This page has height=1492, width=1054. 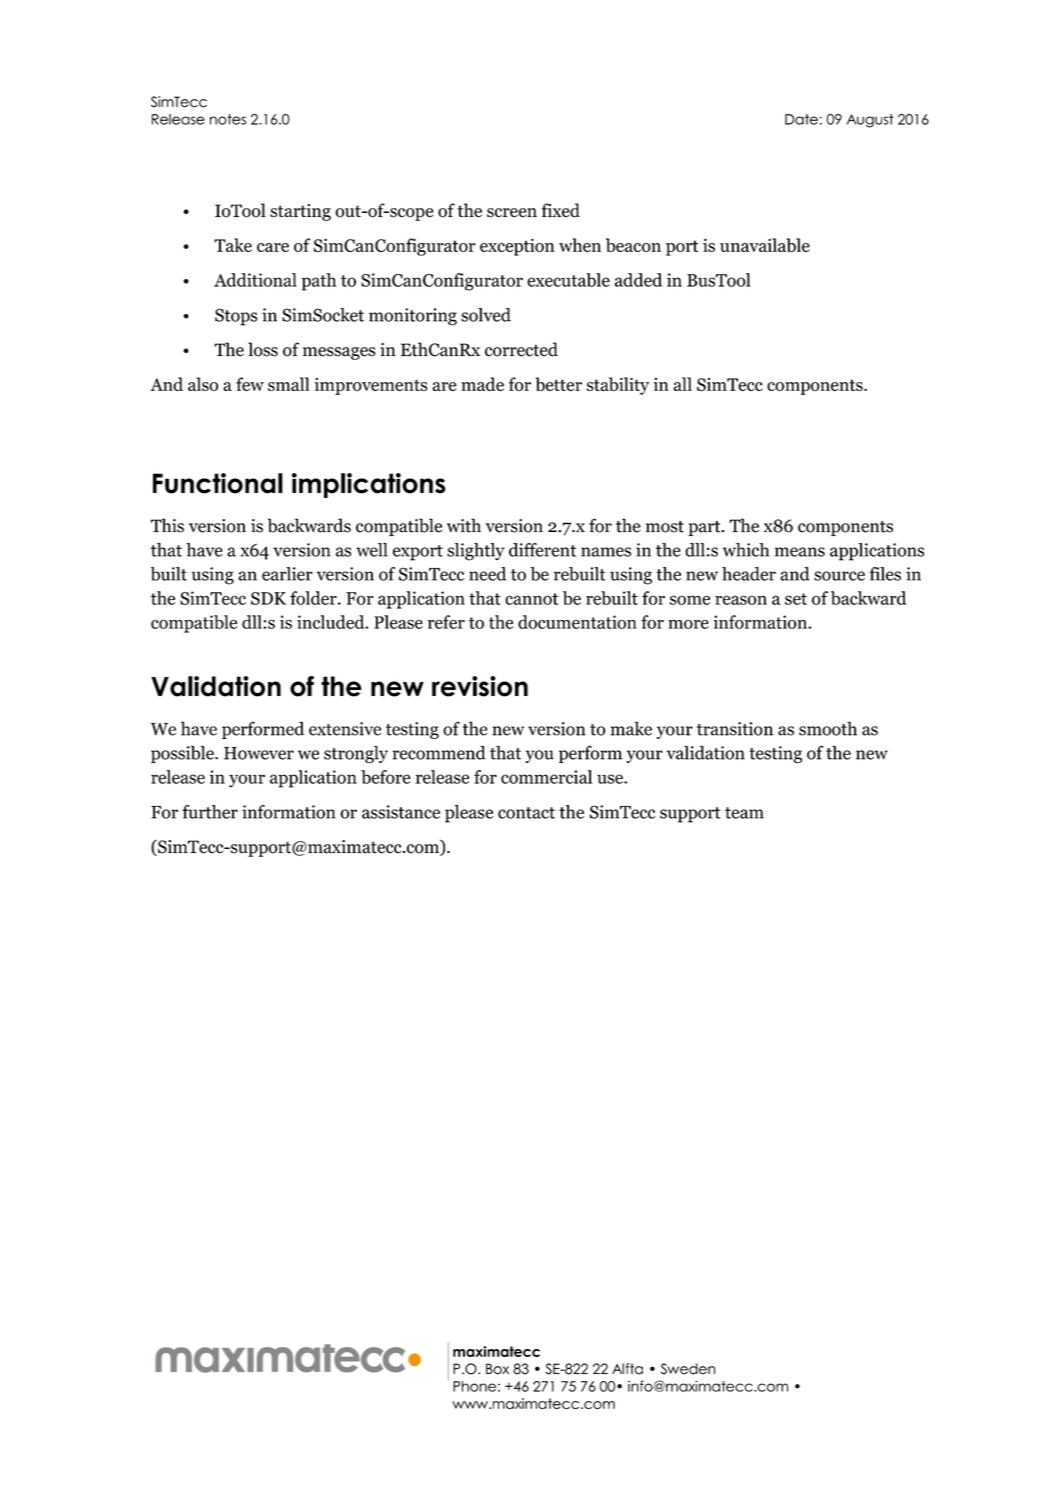 I want to click on smooth, so click(x=828, y=728).
